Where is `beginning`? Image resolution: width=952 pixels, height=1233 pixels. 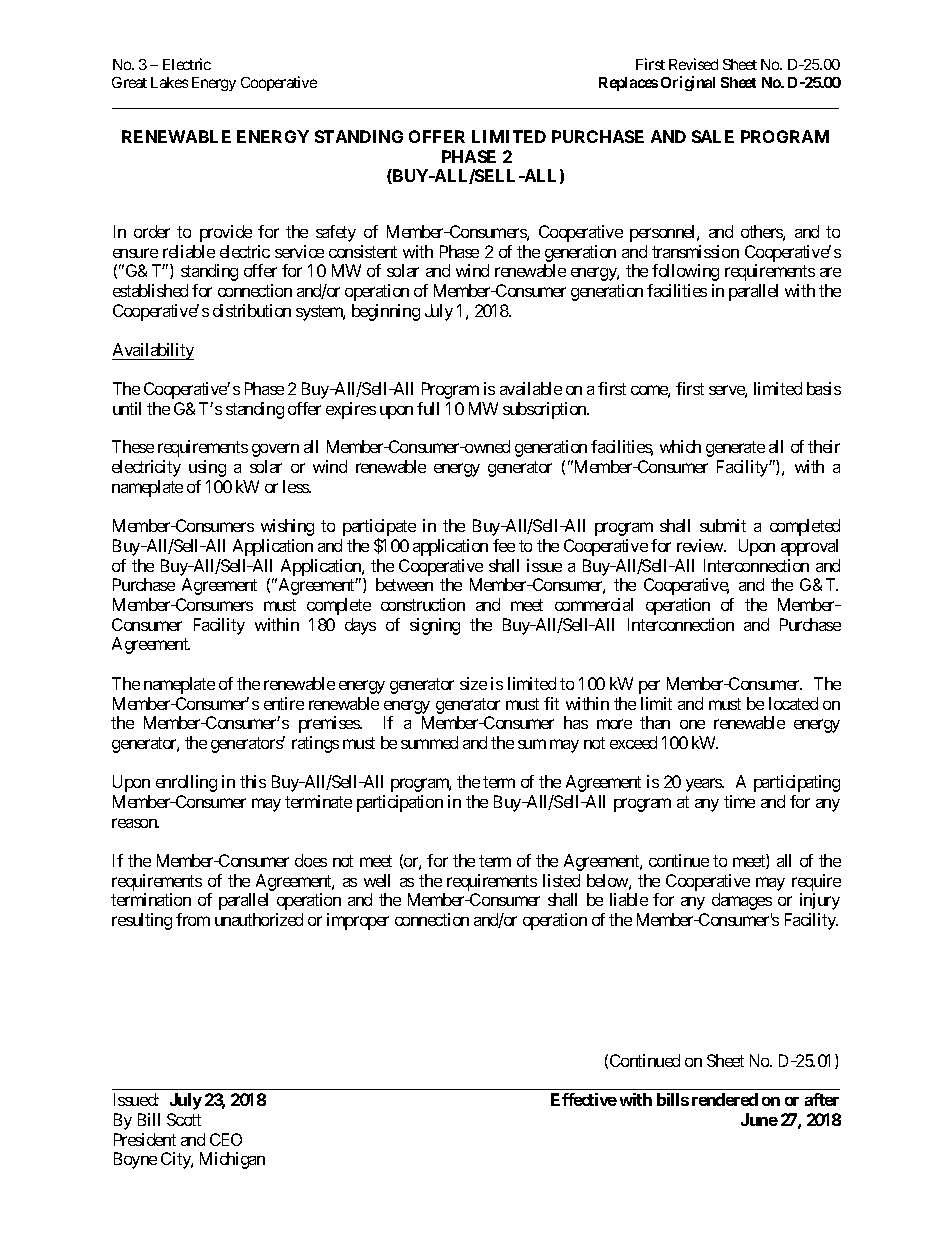
beginning is located at coordinates (386, 312).
